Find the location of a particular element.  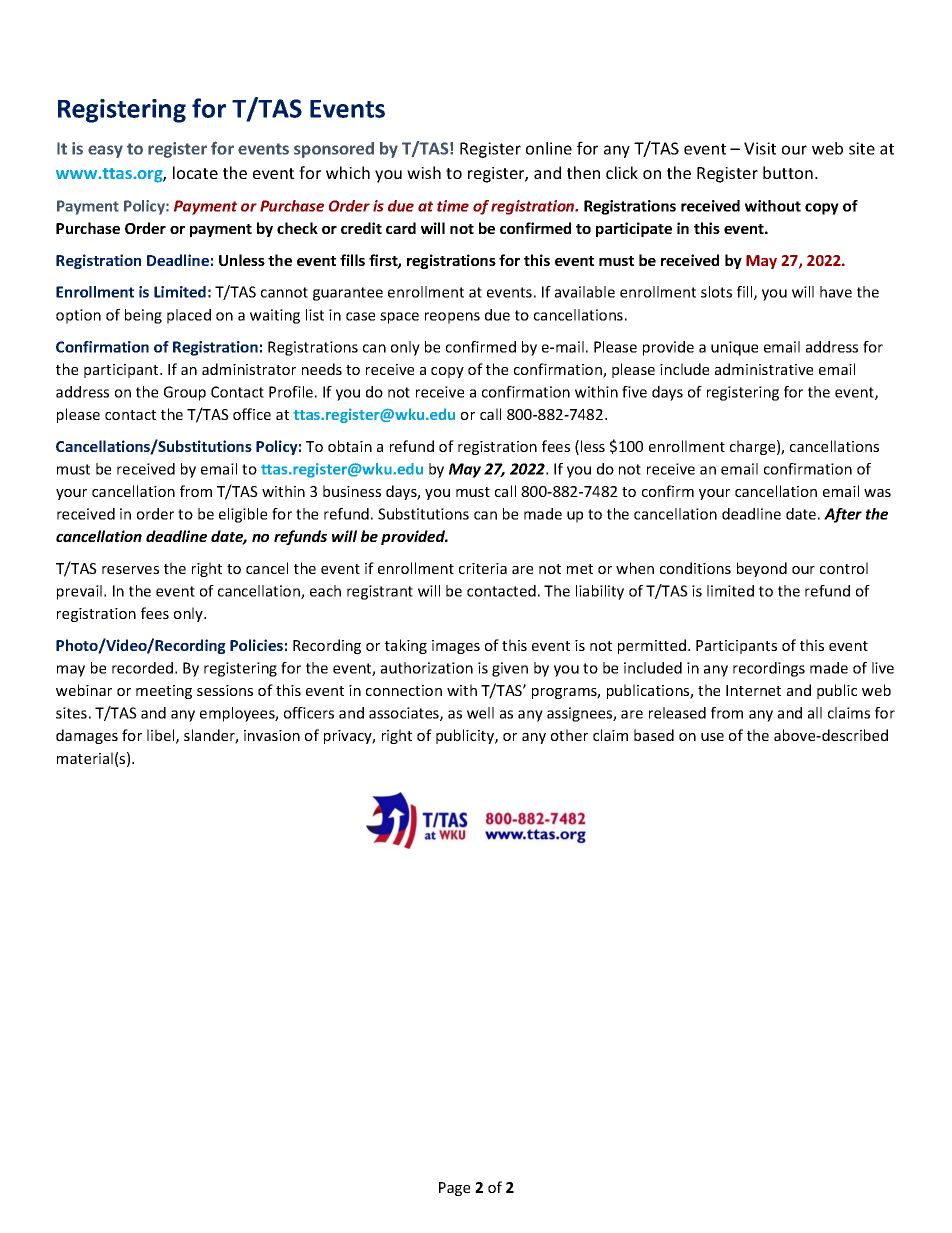

based is located at coordinates (654, 735).
